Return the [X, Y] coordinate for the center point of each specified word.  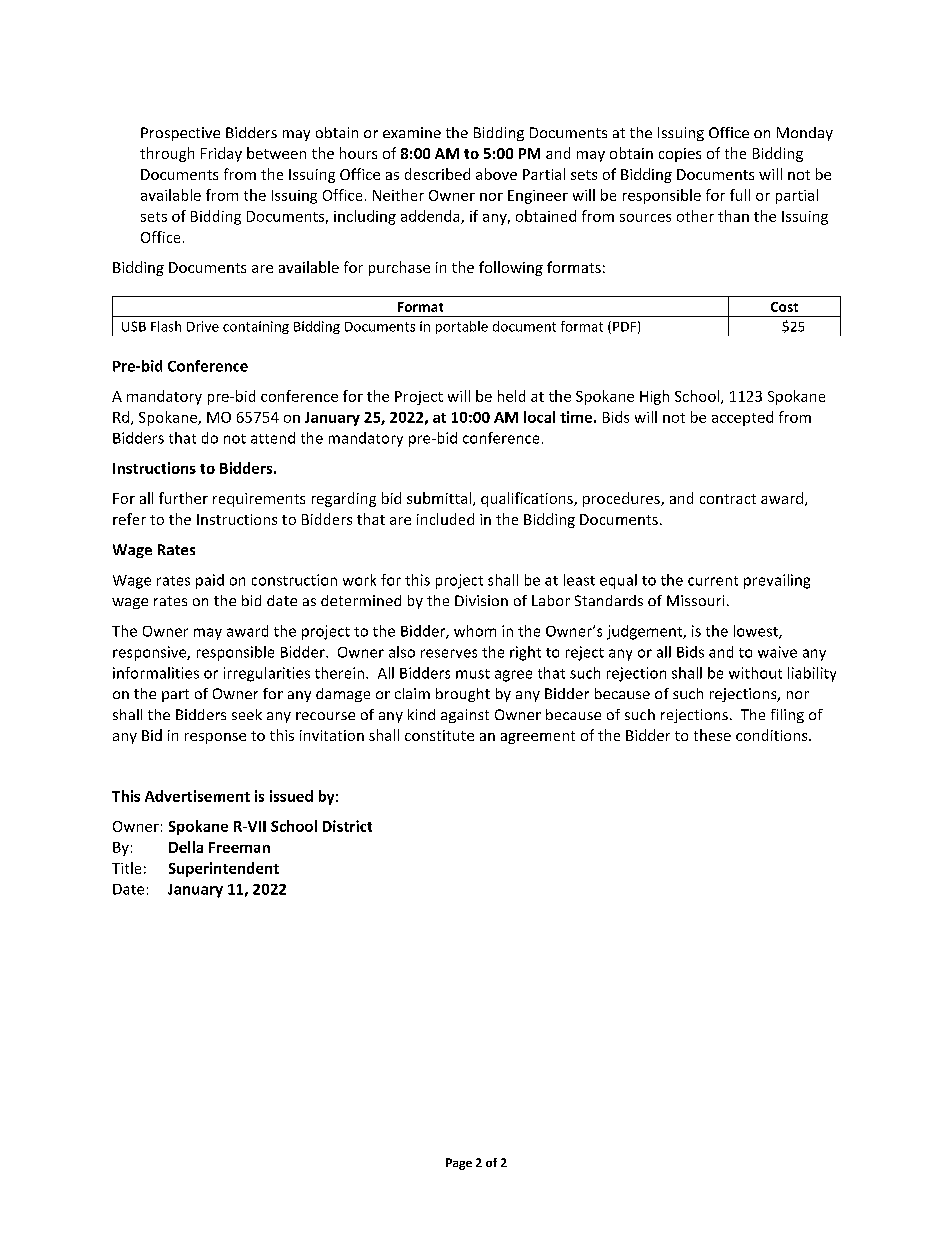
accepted [742, 418]
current [713, 581]
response [215, 738]
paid [210, 581]
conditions [773, 735]
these [712, 735]
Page [459, 1164]
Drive [203, 326]
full [740, 195]
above [496, 174]
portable [462, 327]
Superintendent [224, 869]
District [347, 826]
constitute [439, 735]
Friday [221, 154]
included [445, 519]
